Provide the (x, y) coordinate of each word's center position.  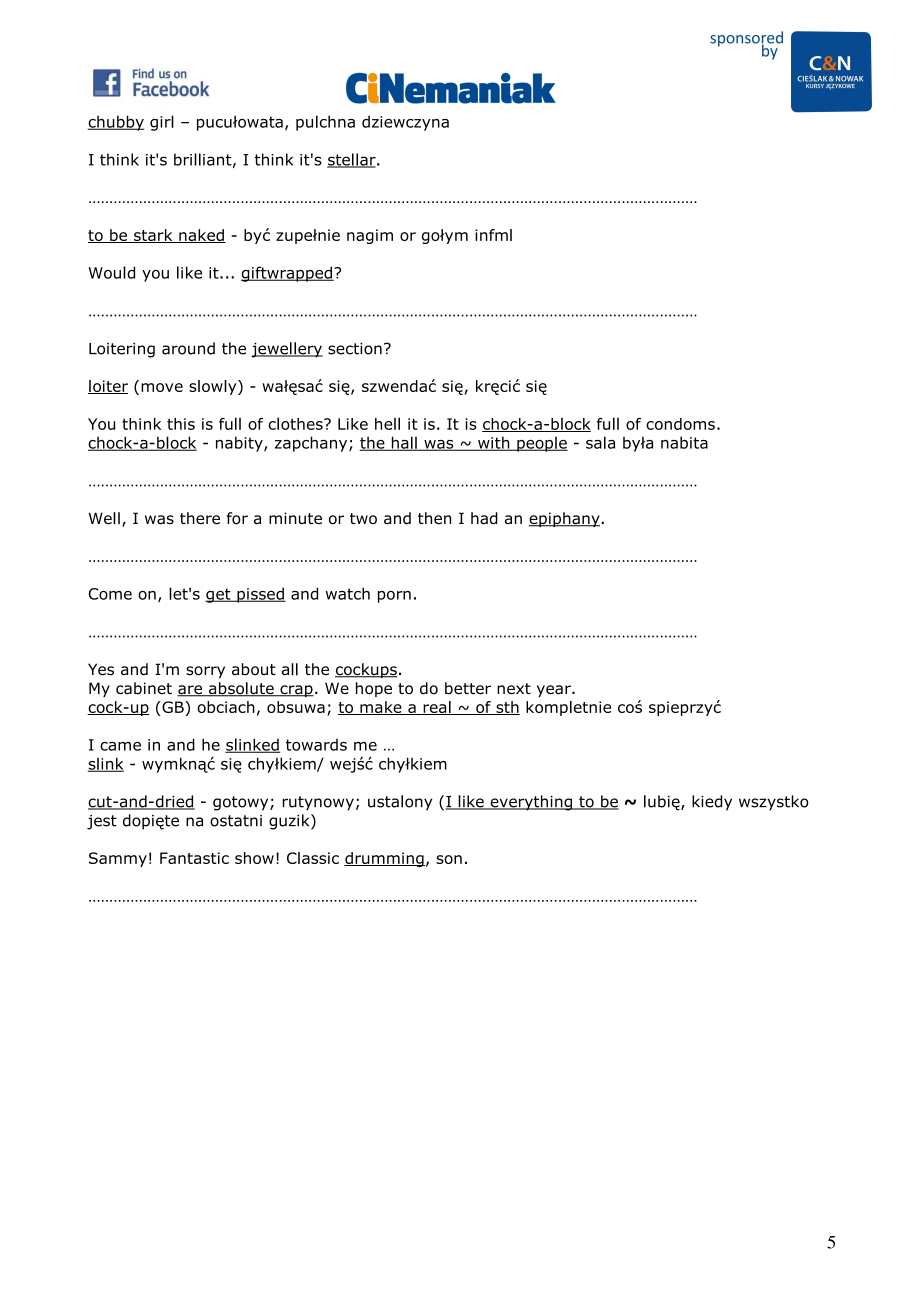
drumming (384, 859)
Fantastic (194, 858)
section (355, 349)
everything (531, 803)
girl (162, 123)
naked (201, 236)
